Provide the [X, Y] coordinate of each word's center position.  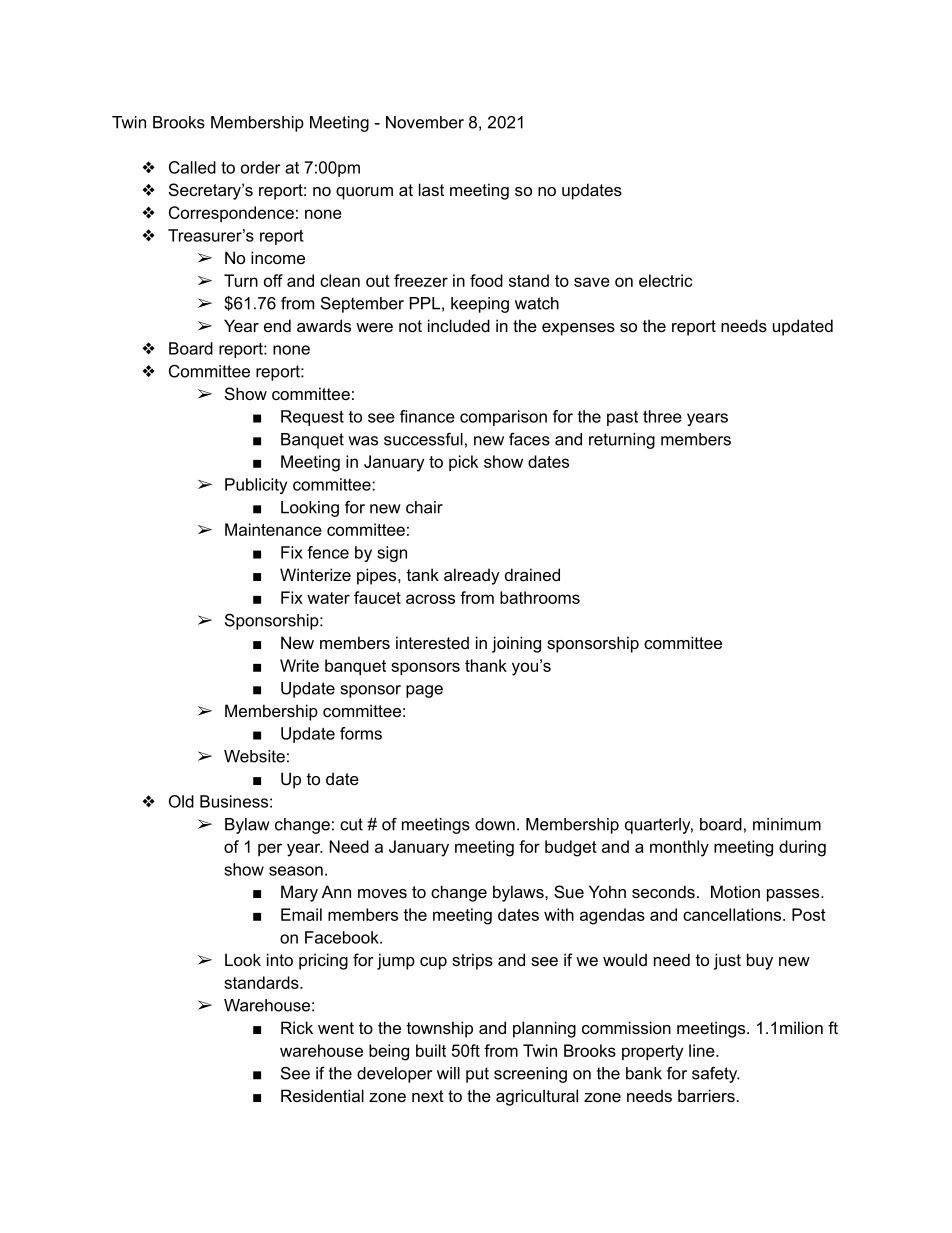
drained [532, 574]
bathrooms [540, 597]
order [261, 167]
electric [665, 280]
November [425, 122]
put [477, 1075]
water [328, 598]
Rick [297, 1027]
